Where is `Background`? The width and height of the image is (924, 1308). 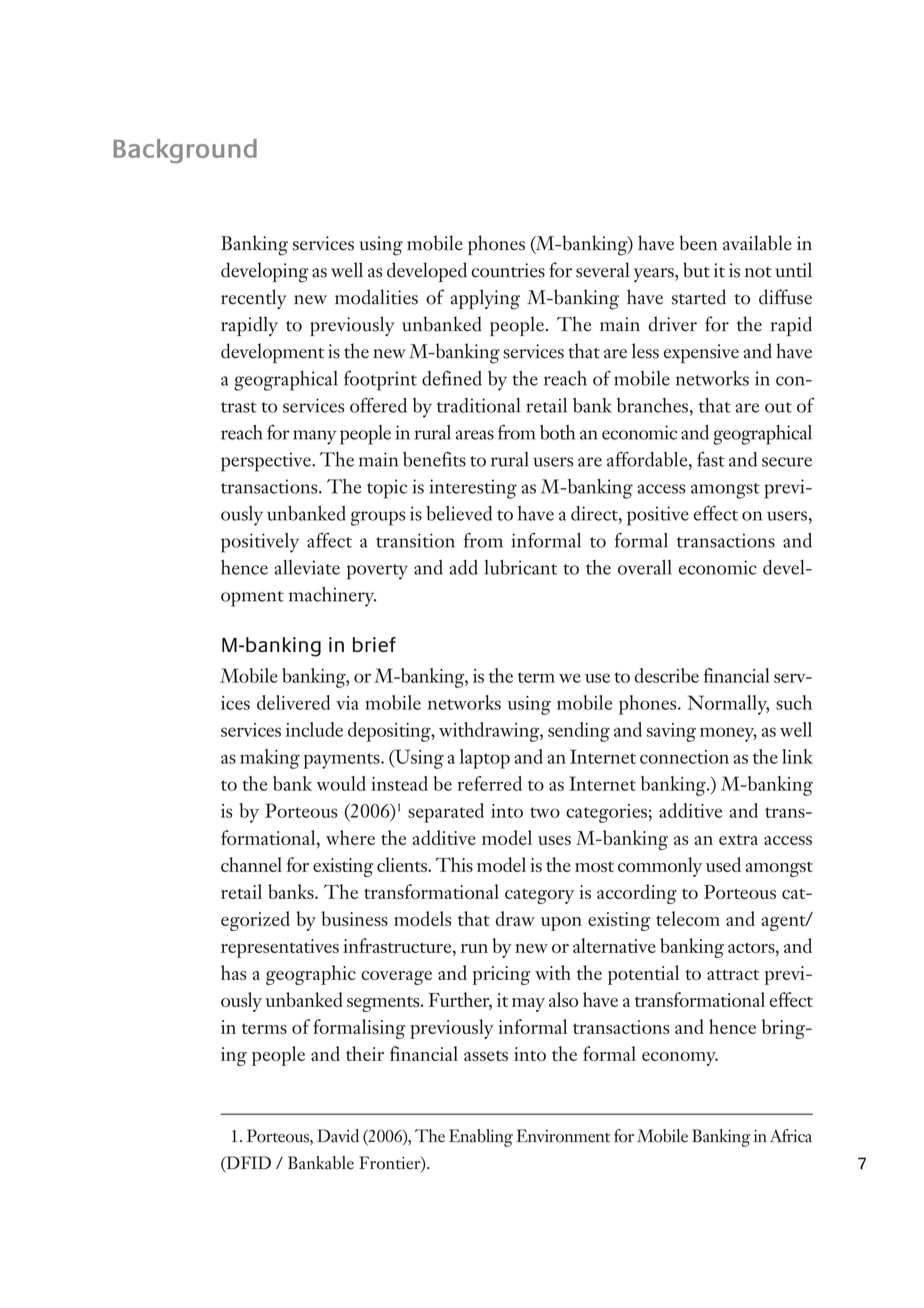
Background is located at coordinates (185, 151).
